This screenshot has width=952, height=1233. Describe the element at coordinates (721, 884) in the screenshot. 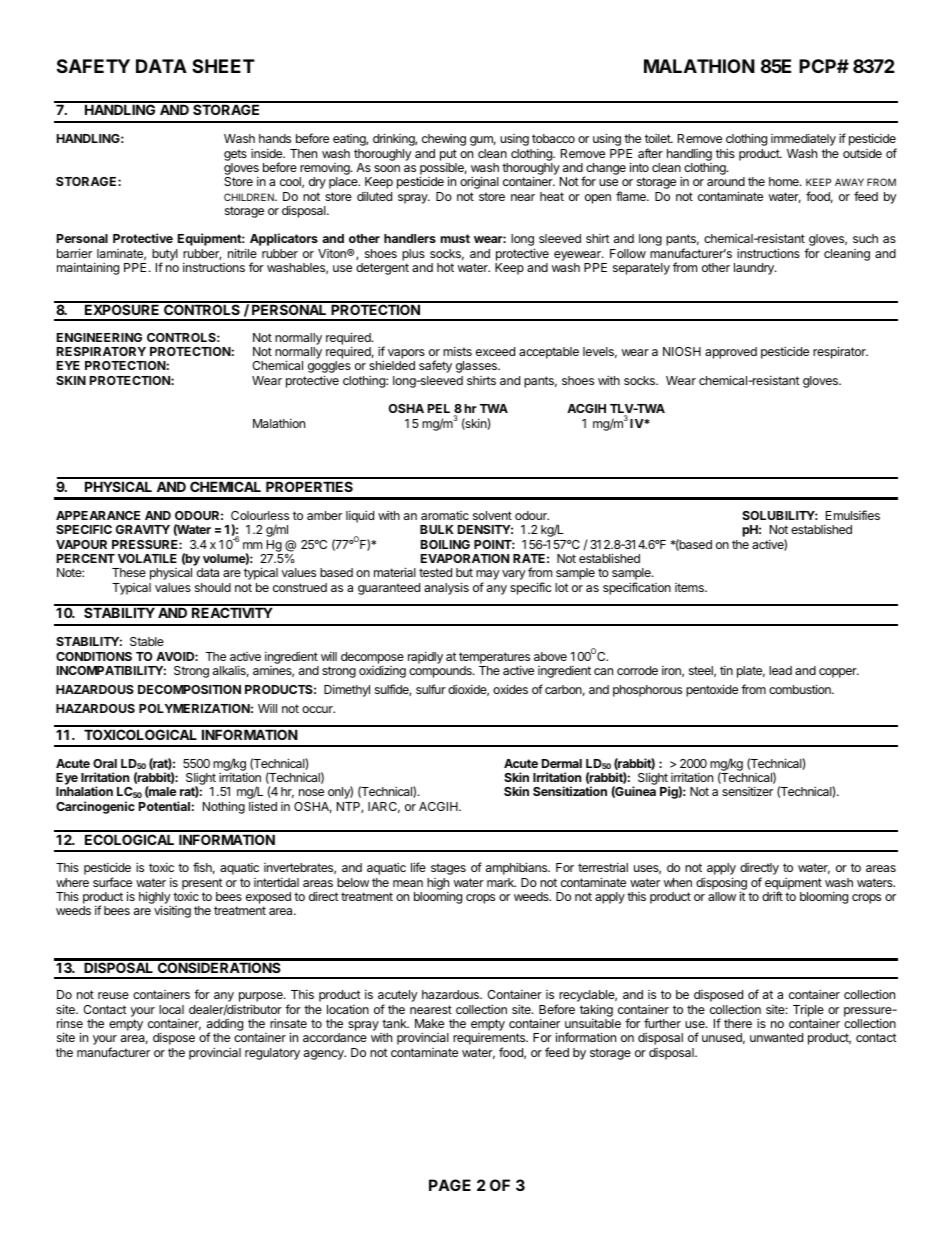

I see `disposing` at that location.
